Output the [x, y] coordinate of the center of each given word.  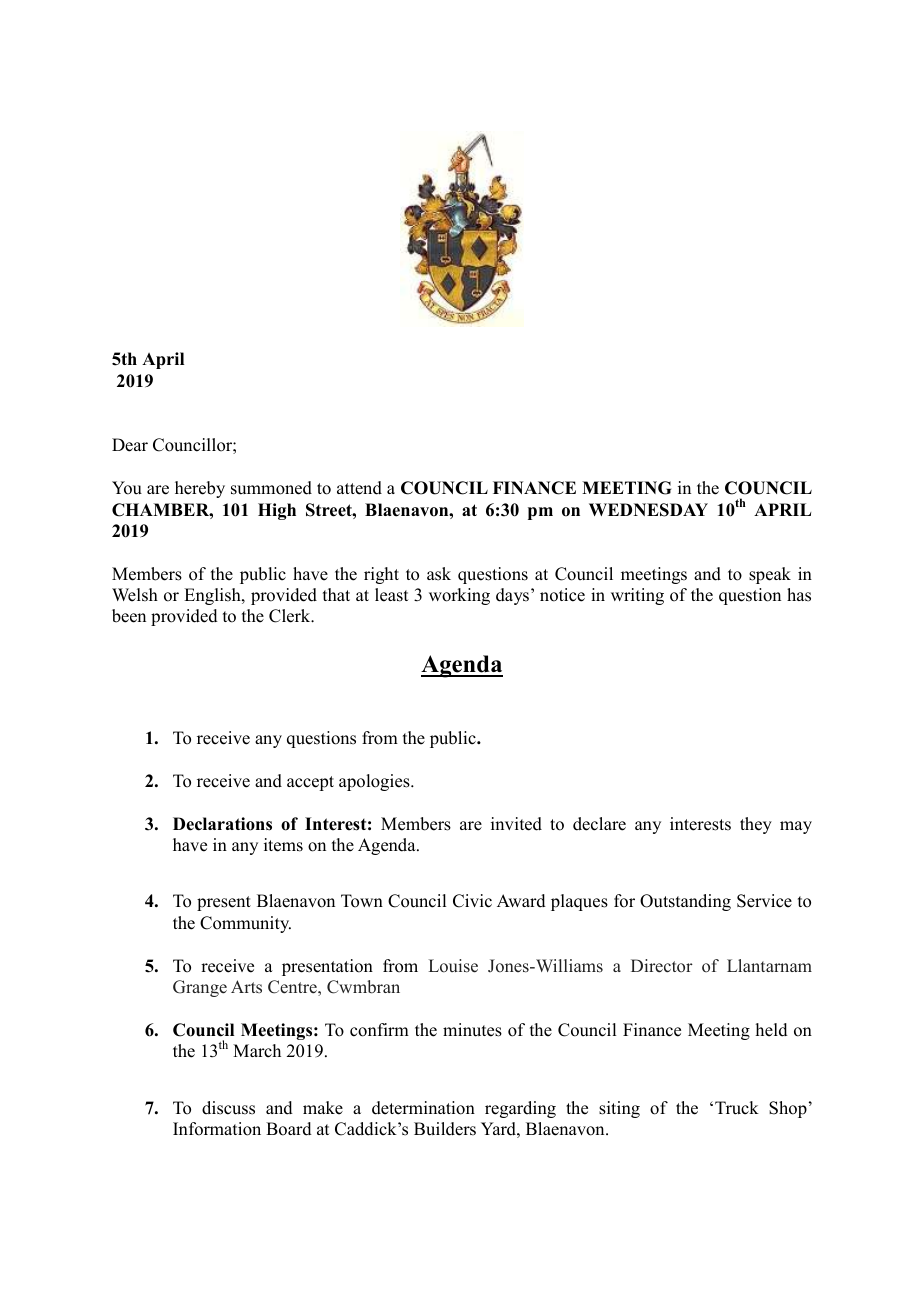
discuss [228, 1108]
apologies [375, 782]
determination [423, 1108]
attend [359, 488]
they [756, 825]
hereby [200, 489]
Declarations [222, 824]
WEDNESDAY [648, 510]
